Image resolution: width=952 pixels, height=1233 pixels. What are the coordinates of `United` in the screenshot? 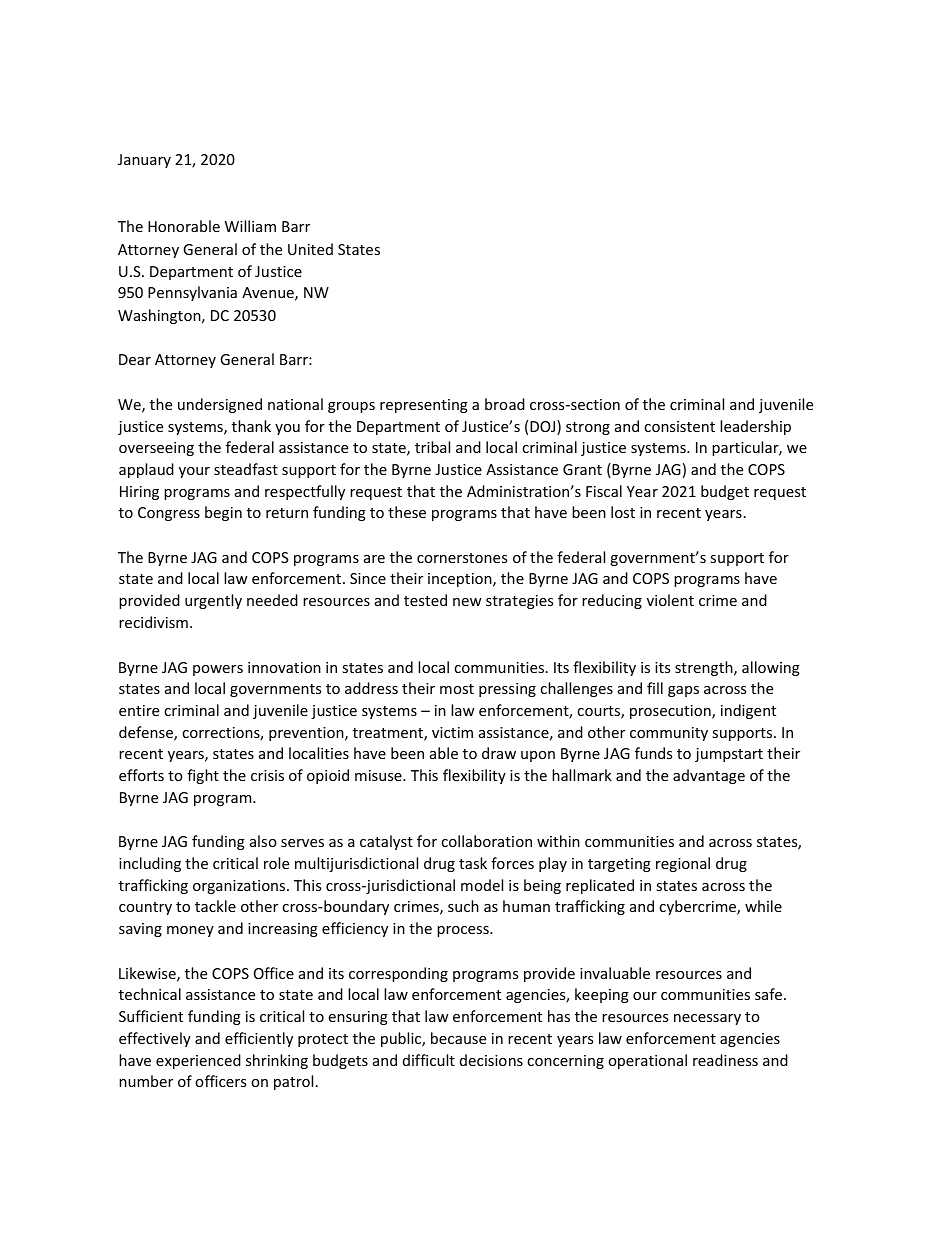 It's located at (310, 249).
